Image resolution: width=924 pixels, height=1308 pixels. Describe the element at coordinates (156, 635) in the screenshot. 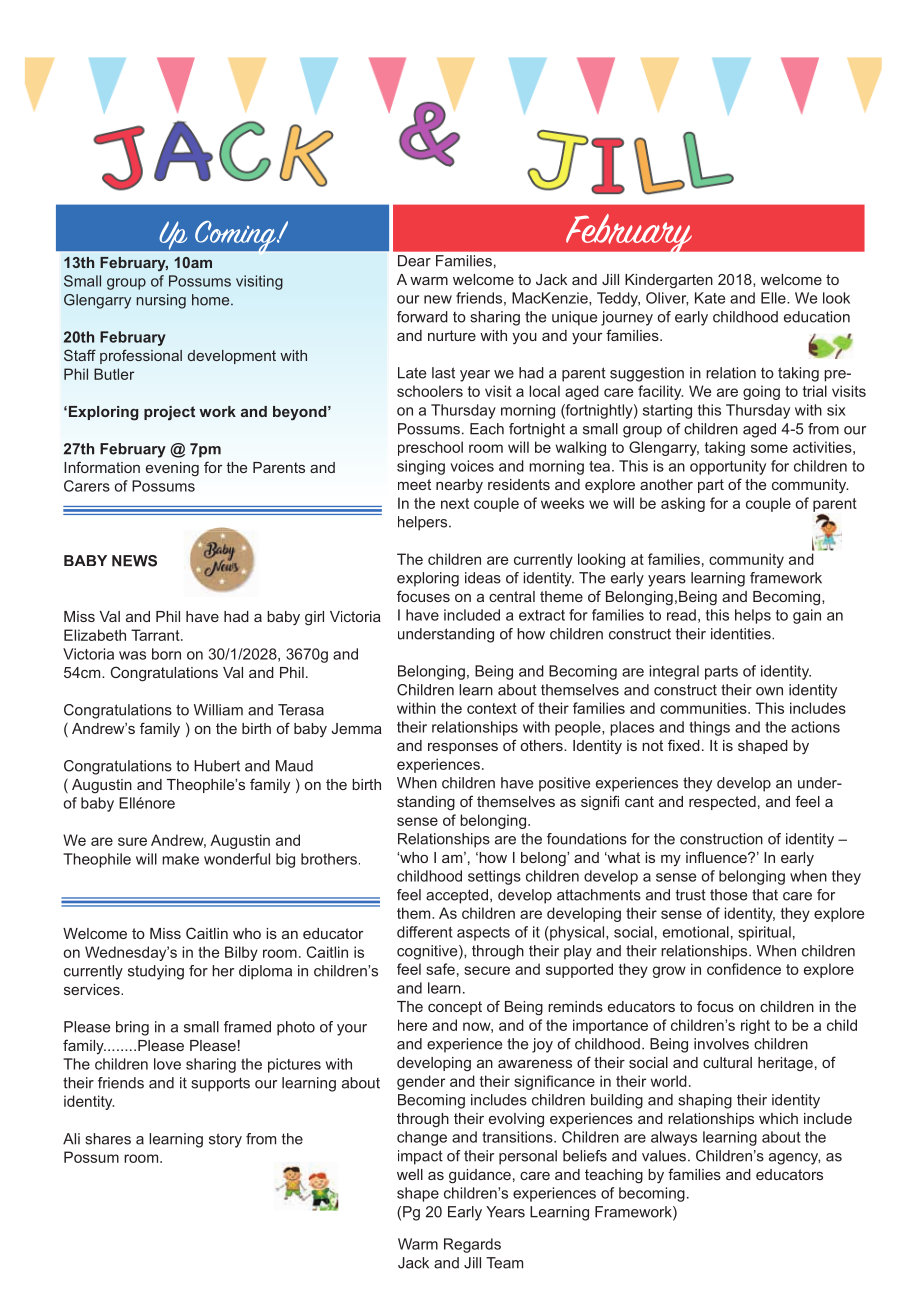

I see `Tarrant` at that location.
